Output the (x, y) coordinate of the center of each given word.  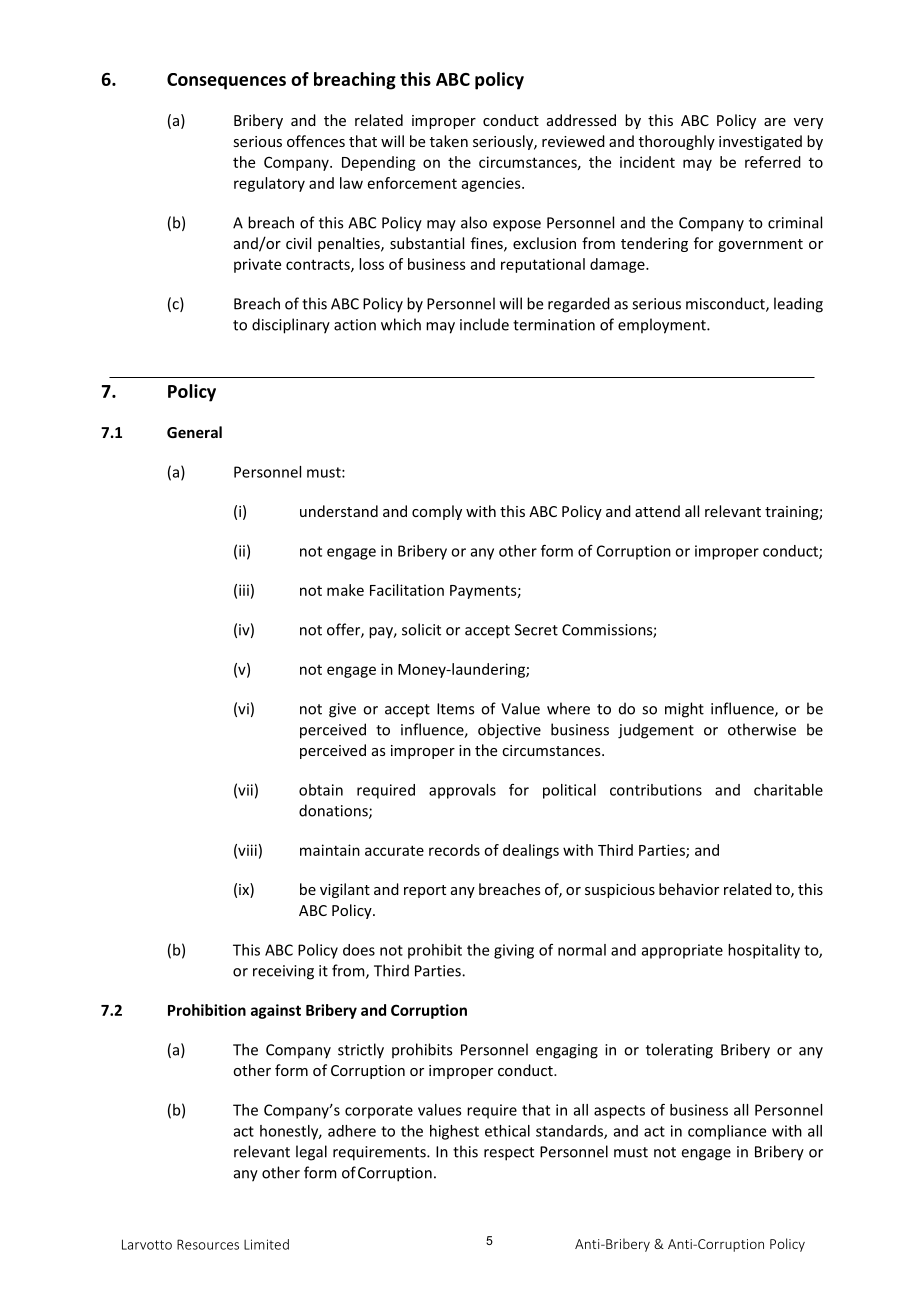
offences (316, 141)
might (684, 710)
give (342, 710)
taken (449, 141)
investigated (760, 142)
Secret (536, 630)
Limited (266, 1244)
